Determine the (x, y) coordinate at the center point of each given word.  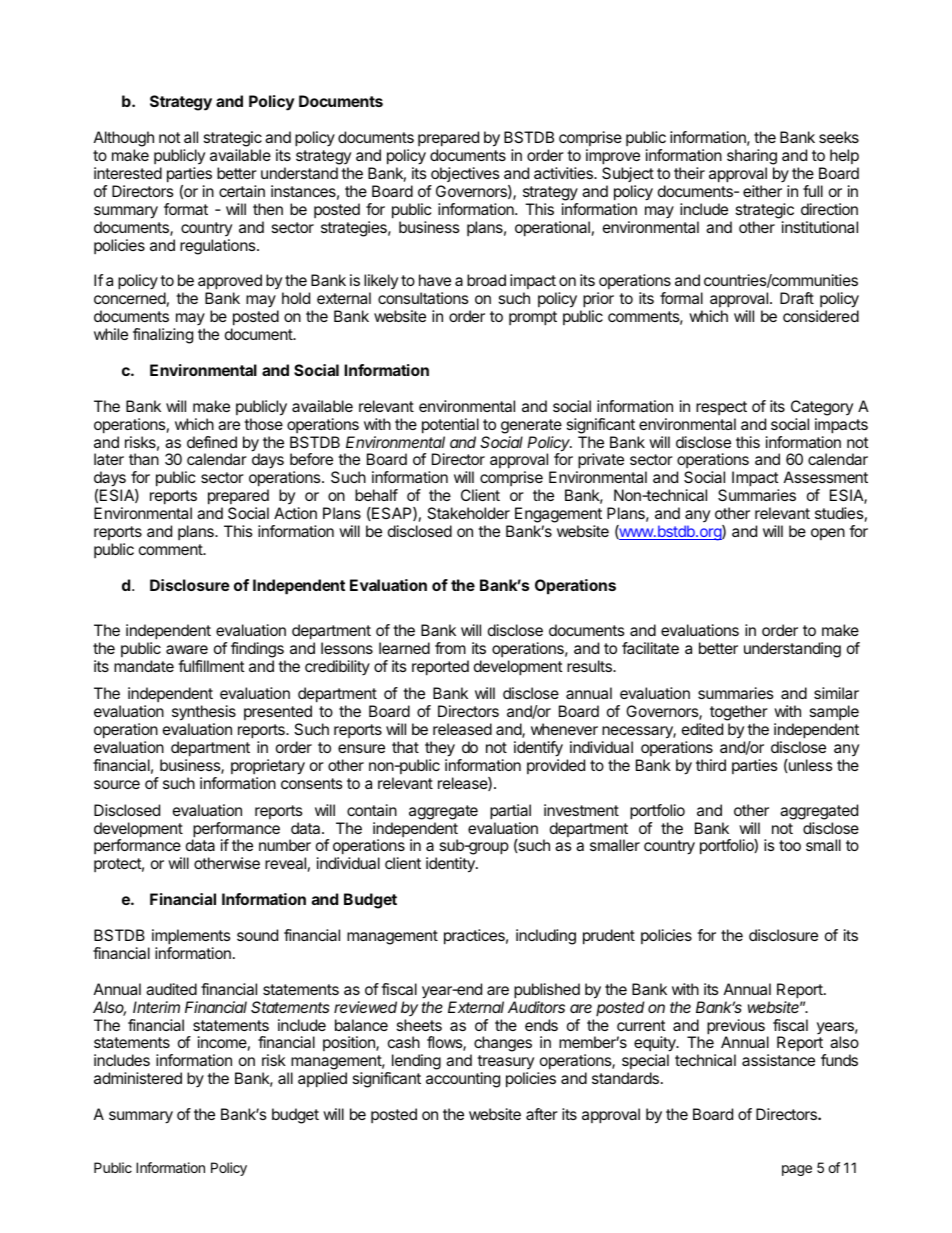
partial (510, 812)
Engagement (558, 516)
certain (242, 191)
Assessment (826, 477)
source (117, 784)
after (542, 1114)
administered (138, 1078)
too (790, 845)
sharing (752, 158)
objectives (465, 174)
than (144, 459)
